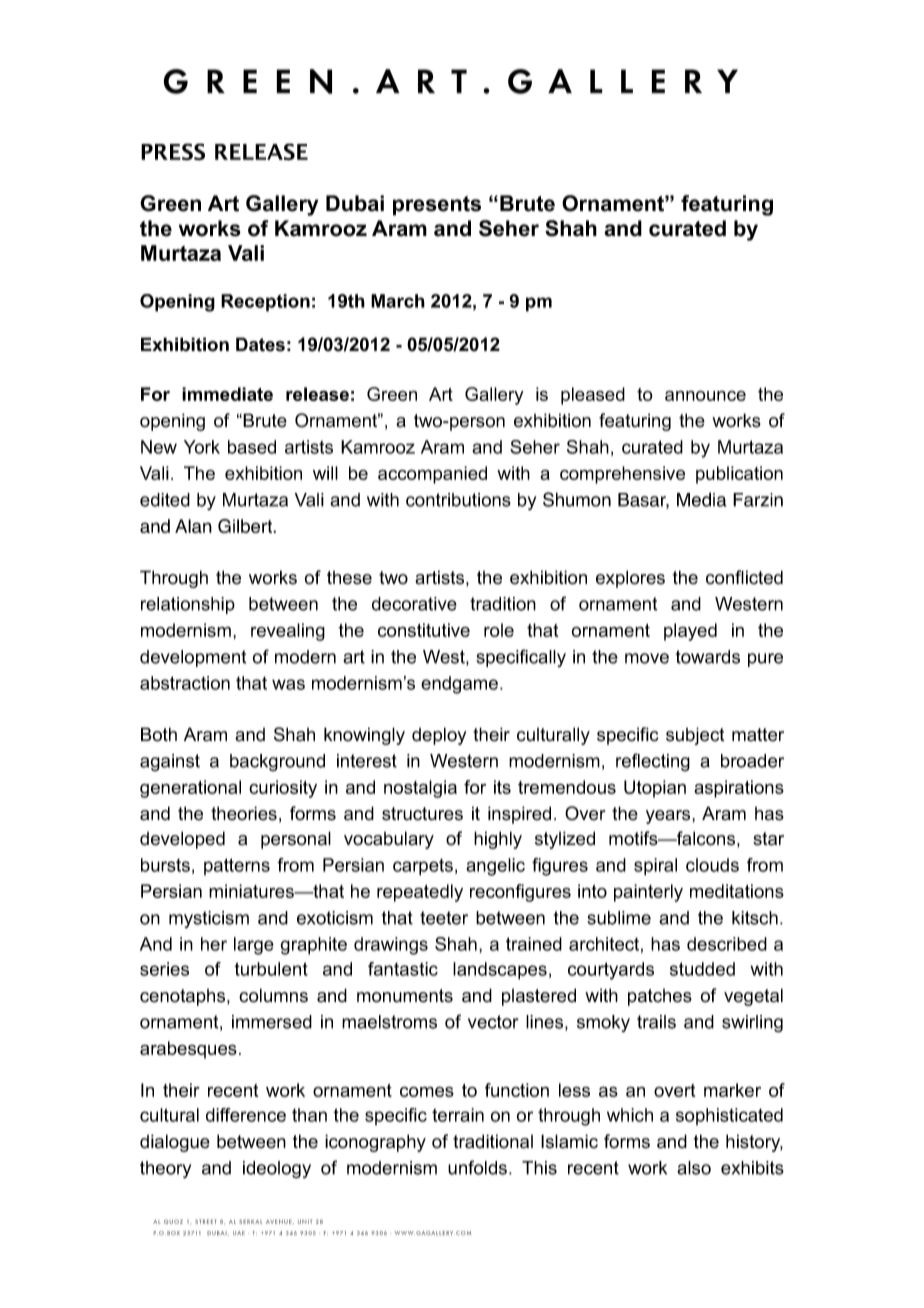 The image size is (924, 1308). Describe the element at coordinates (277, 763) in the screenshot. I see `background` at that location.
